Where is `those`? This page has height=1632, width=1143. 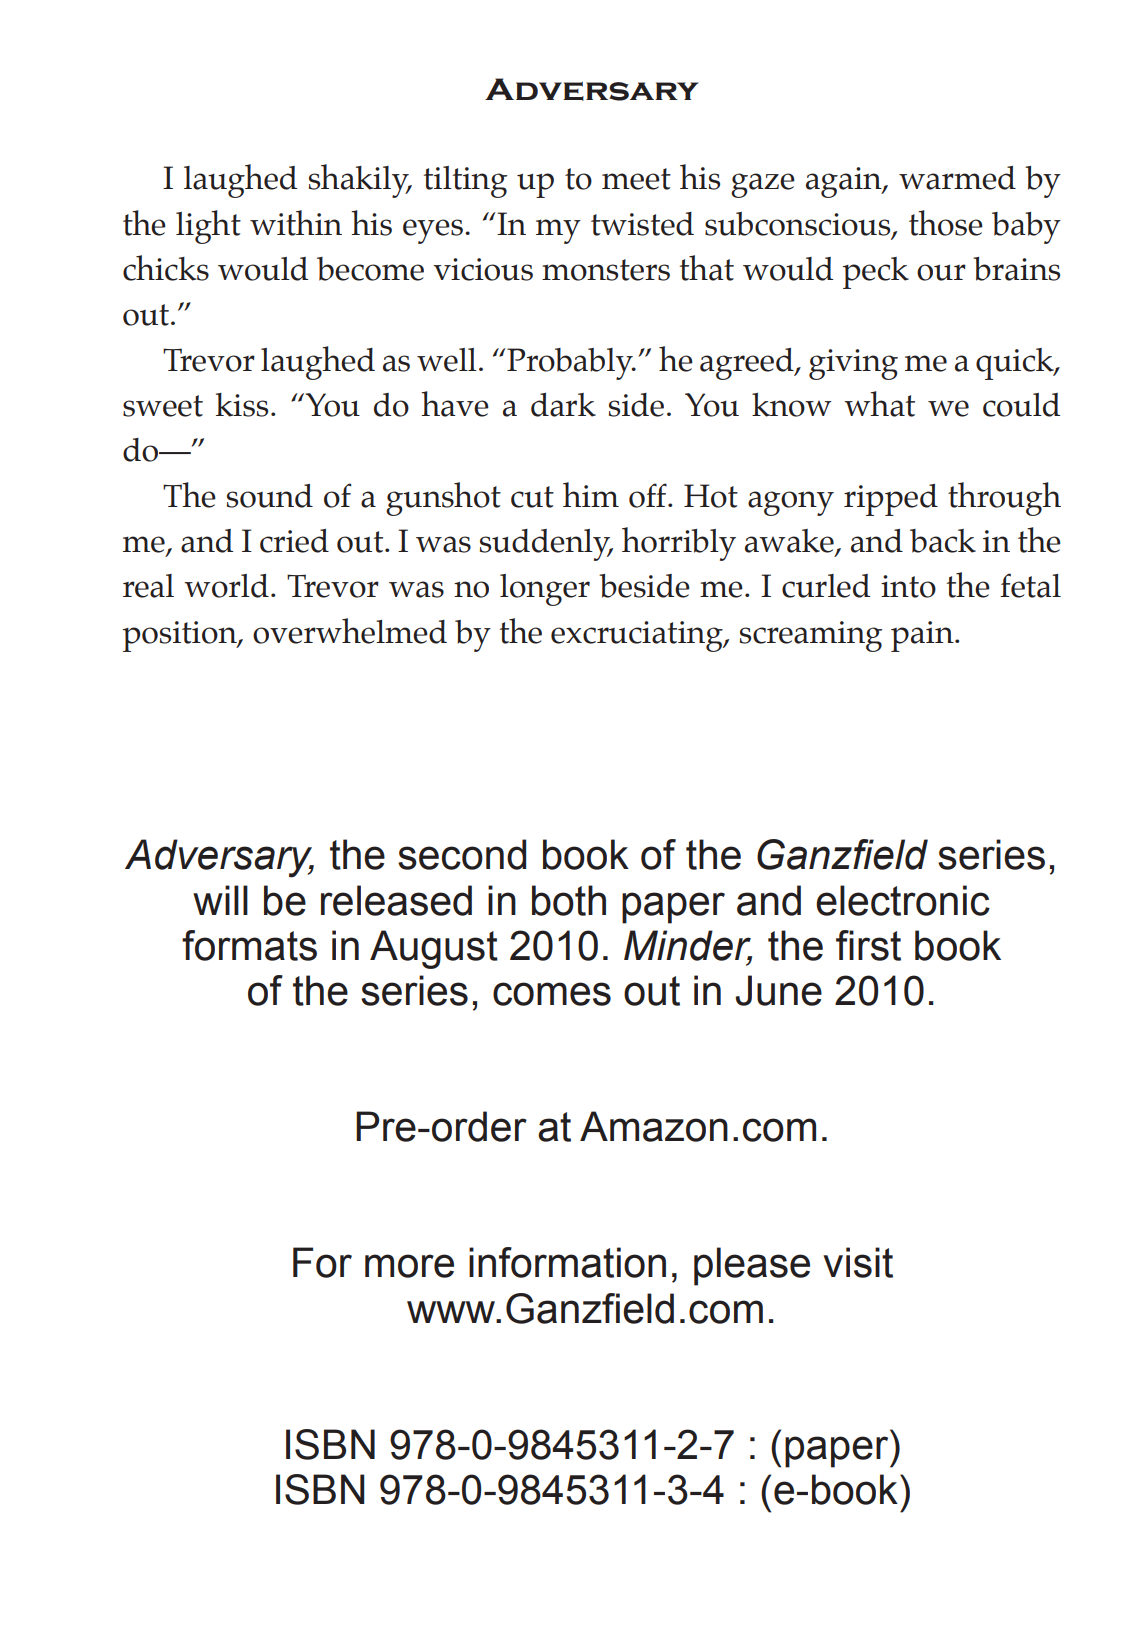 those is located at coordinates (946, 223).
